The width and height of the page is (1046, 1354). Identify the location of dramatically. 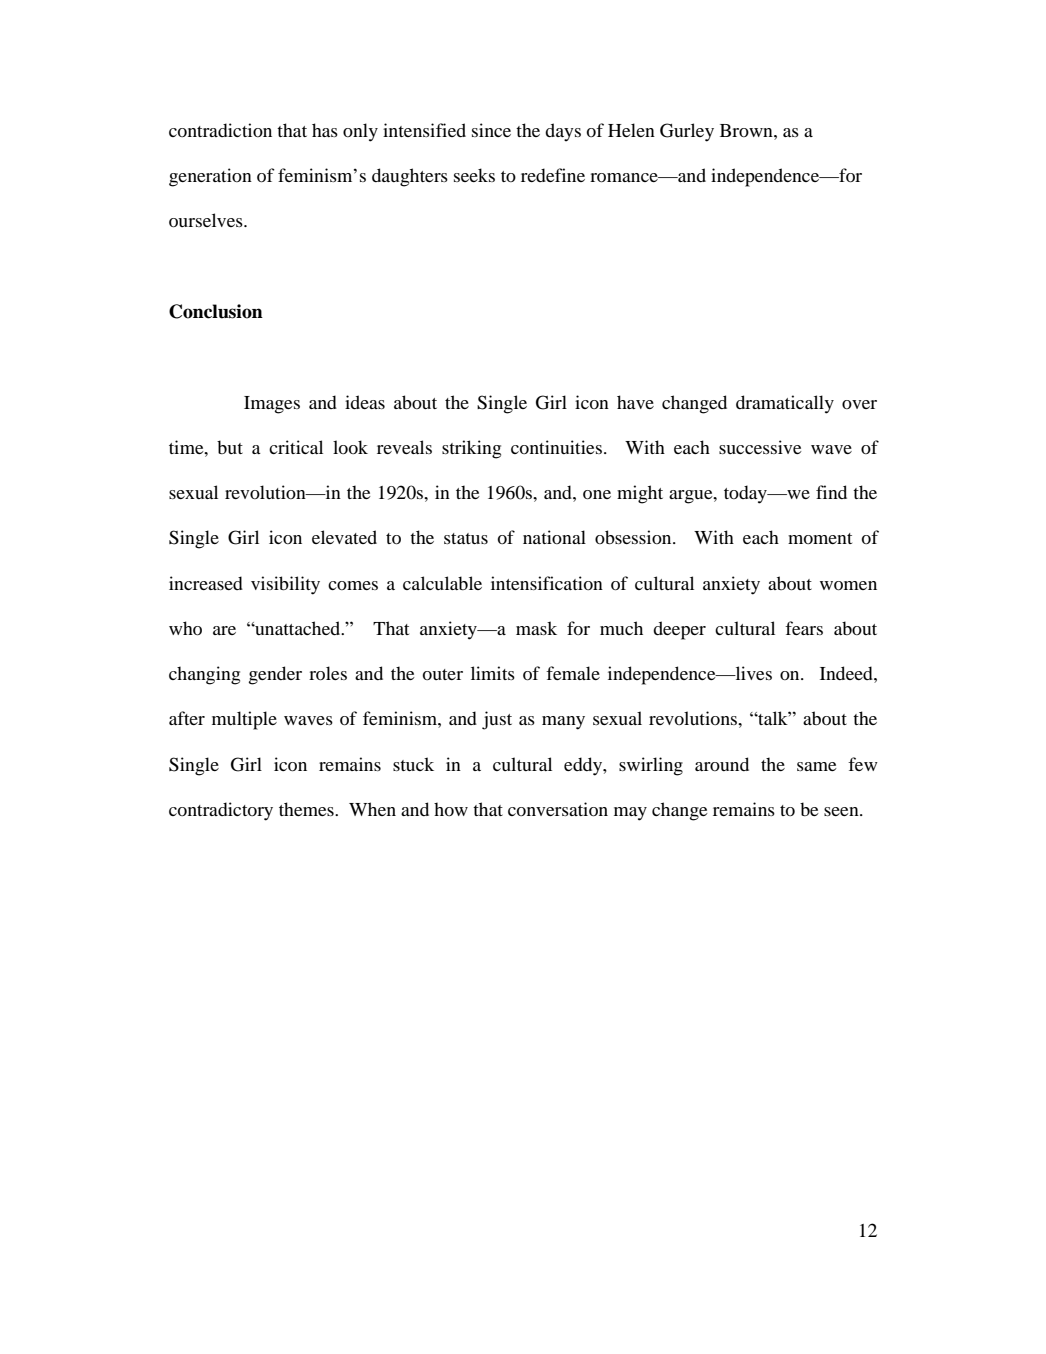
(785, 404).
